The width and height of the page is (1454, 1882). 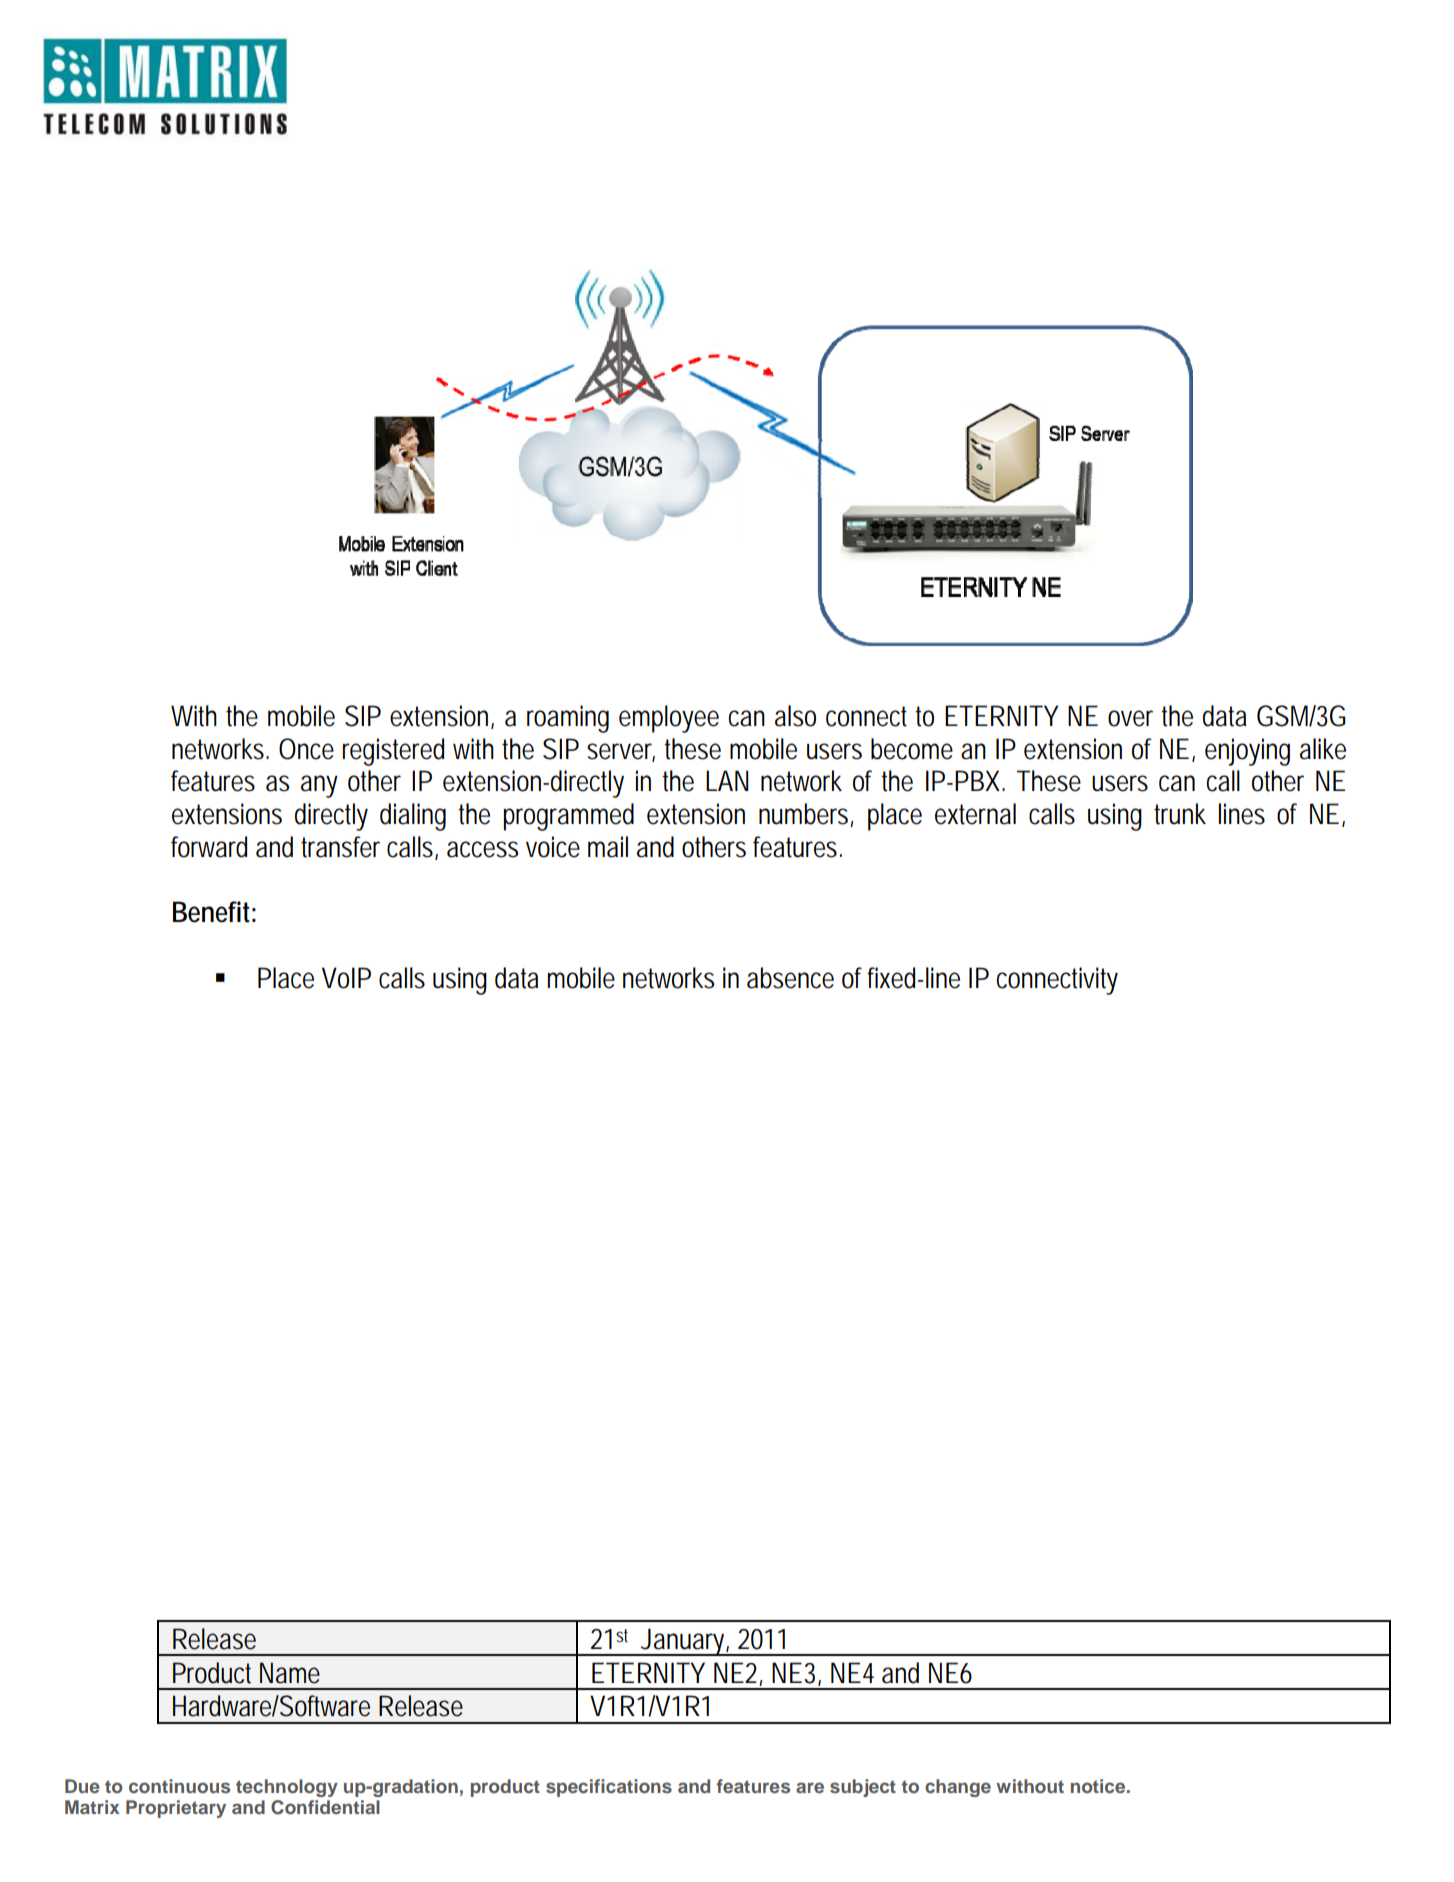 I want to click on January, so click(x=684, y=1642).
